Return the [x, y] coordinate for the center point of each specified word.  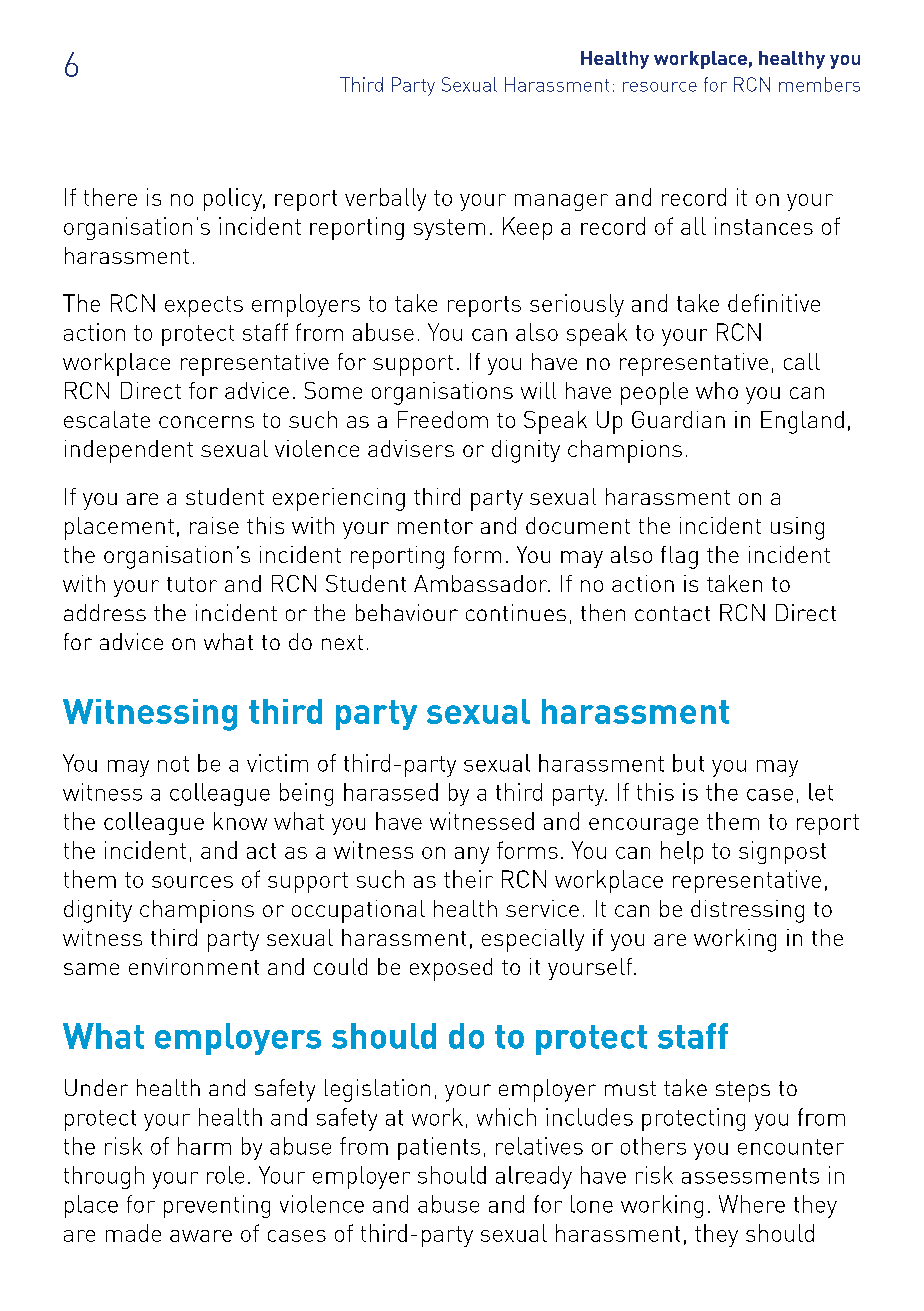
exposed [451, 969]
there [110, 197]
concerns [206, 422]
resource [660, 87]
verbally [385, 199]
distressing [747, 911]
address [105, 612]
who [717, 390]
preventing [217, 1206]
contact [672, 613]
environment [194, 966]
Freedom [443, 419]
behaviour [407, 612]
